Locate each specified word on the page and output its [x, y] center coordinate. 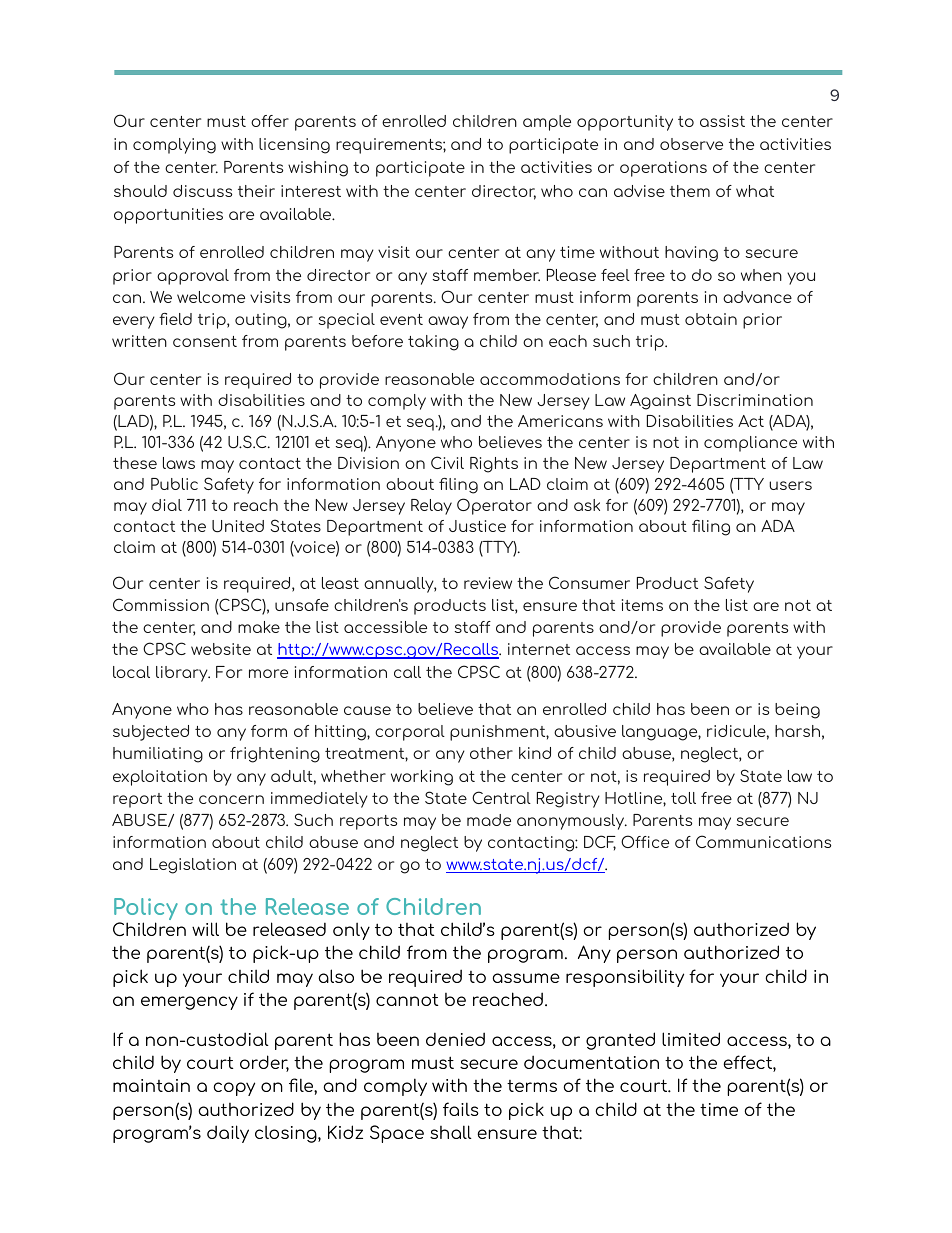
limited [691, 1039]
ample [547, 123]
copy [234, 1089]
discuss [202, 191]
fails [461, 1109]
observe [691, 144]
